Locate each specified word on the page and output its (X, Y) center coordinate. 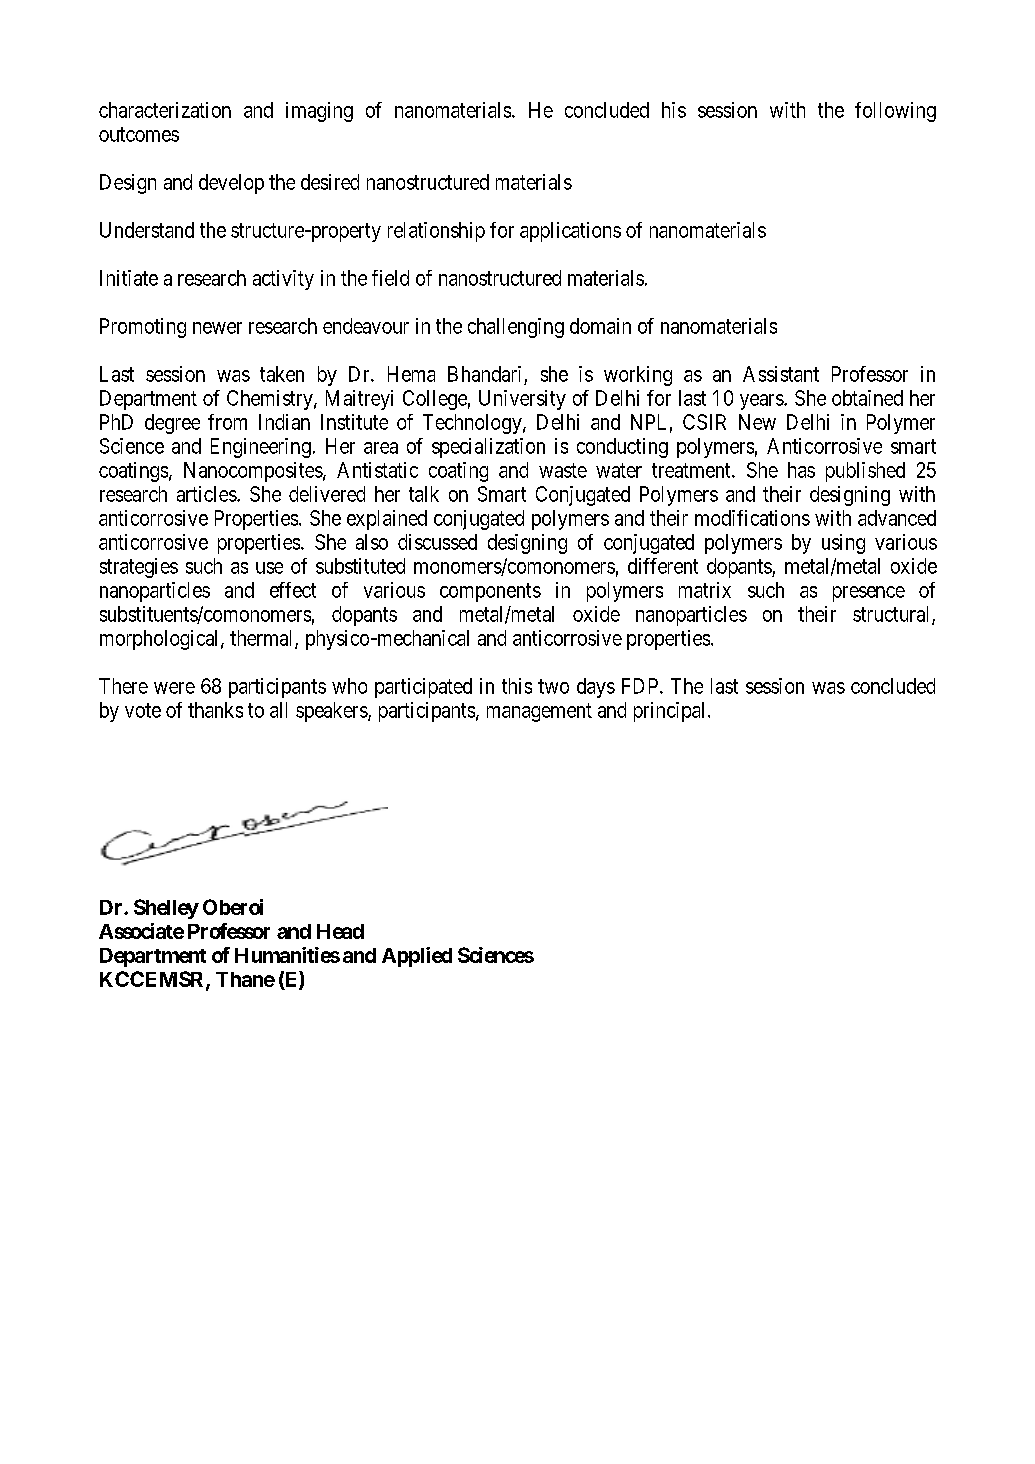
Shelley (166, 909)
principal (669, 712)
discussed (437, 542)
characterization (165, 110)
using (843, 544)
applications (570, 232)
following (895, 112)
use (269, 568)
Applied (417, 957)
